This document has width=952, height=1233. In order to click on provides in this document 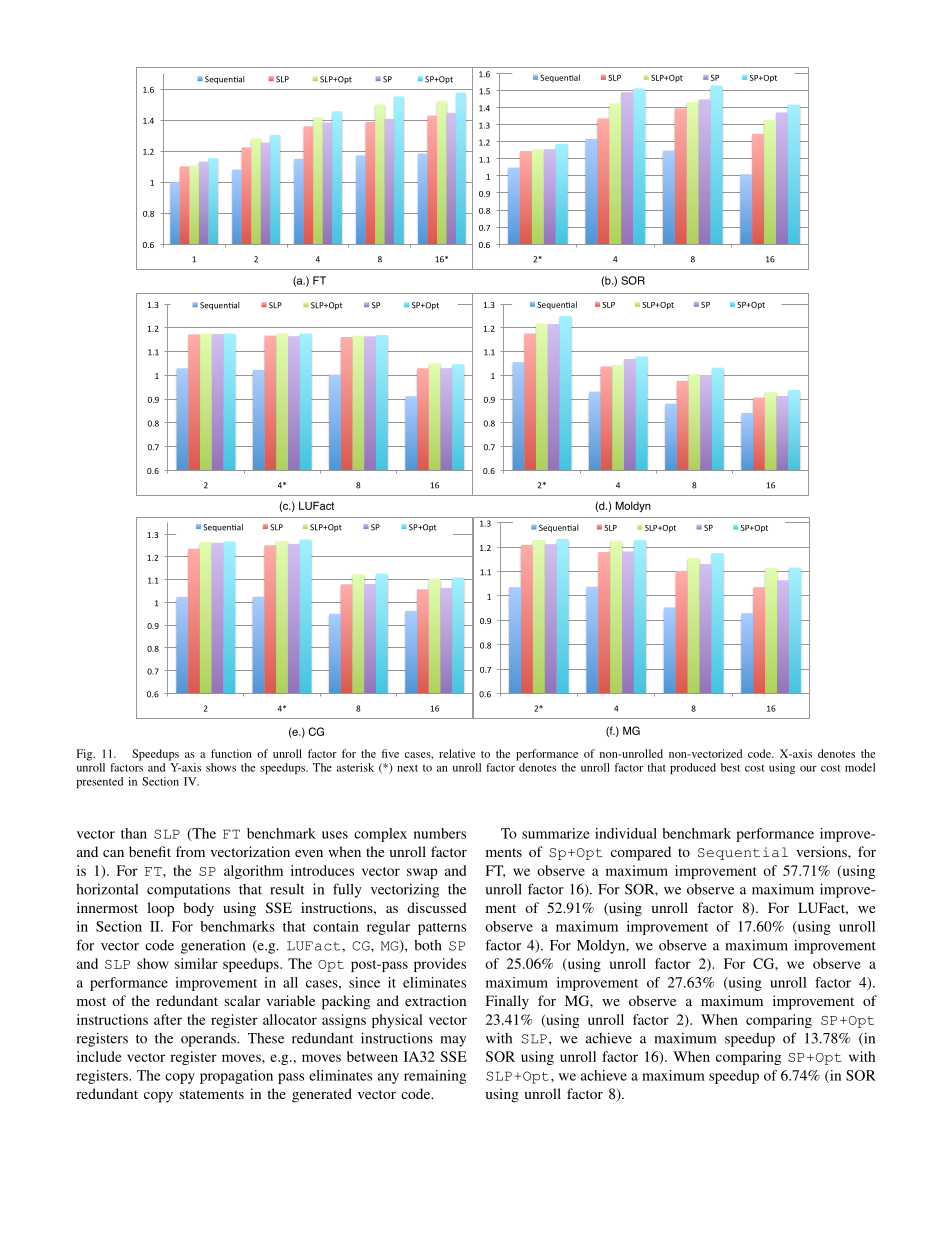, I will do `click(440, 965)`.
